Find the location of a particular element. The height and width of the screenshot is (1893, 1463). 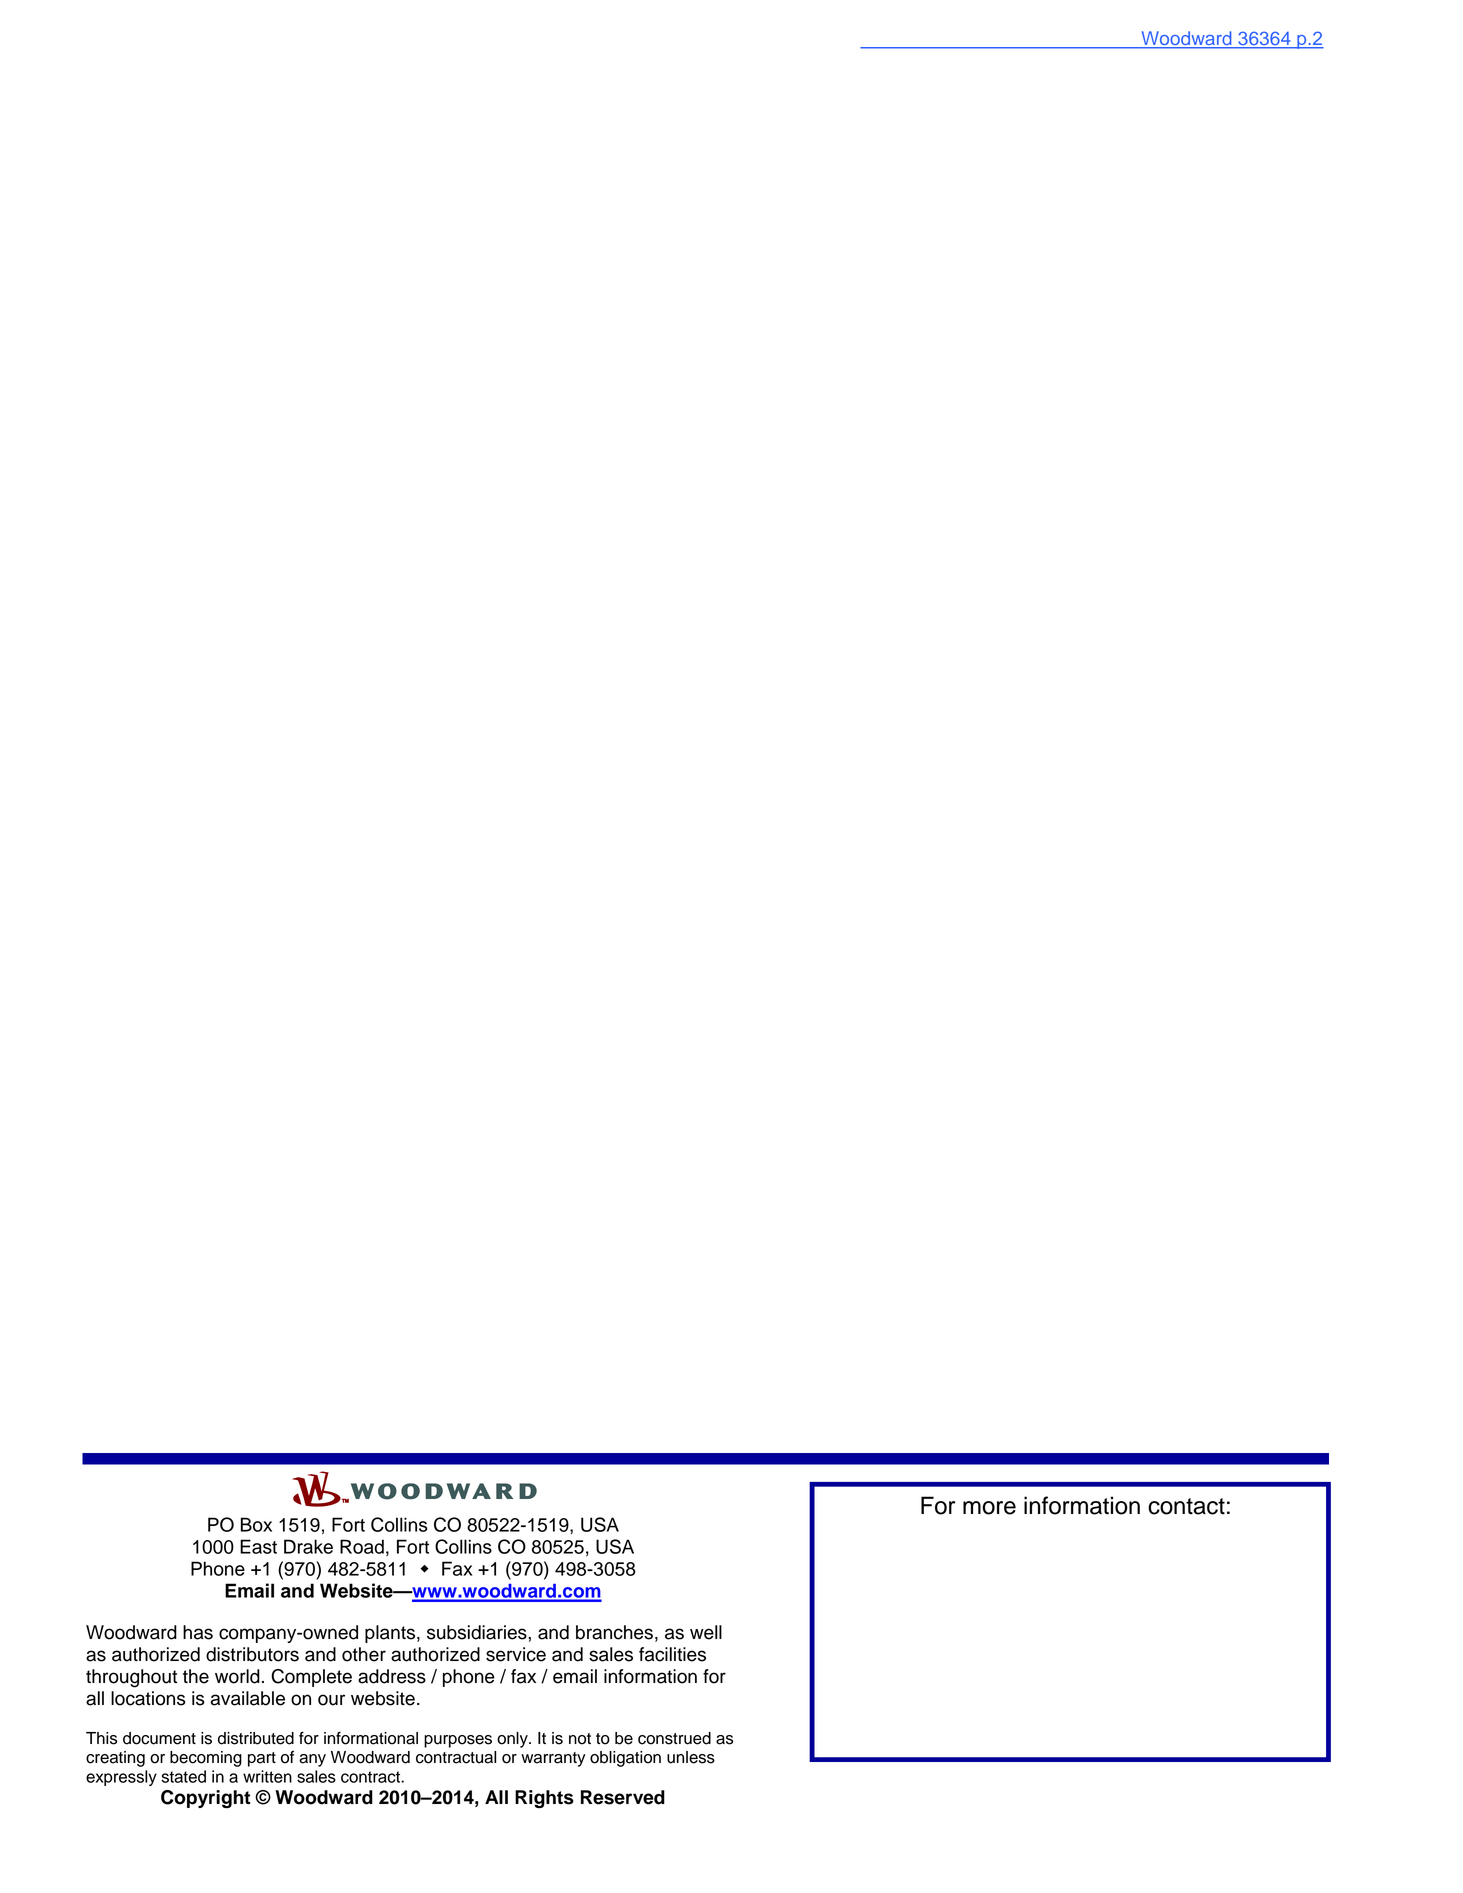

Reserved is located at coordinates (623, 1797).
